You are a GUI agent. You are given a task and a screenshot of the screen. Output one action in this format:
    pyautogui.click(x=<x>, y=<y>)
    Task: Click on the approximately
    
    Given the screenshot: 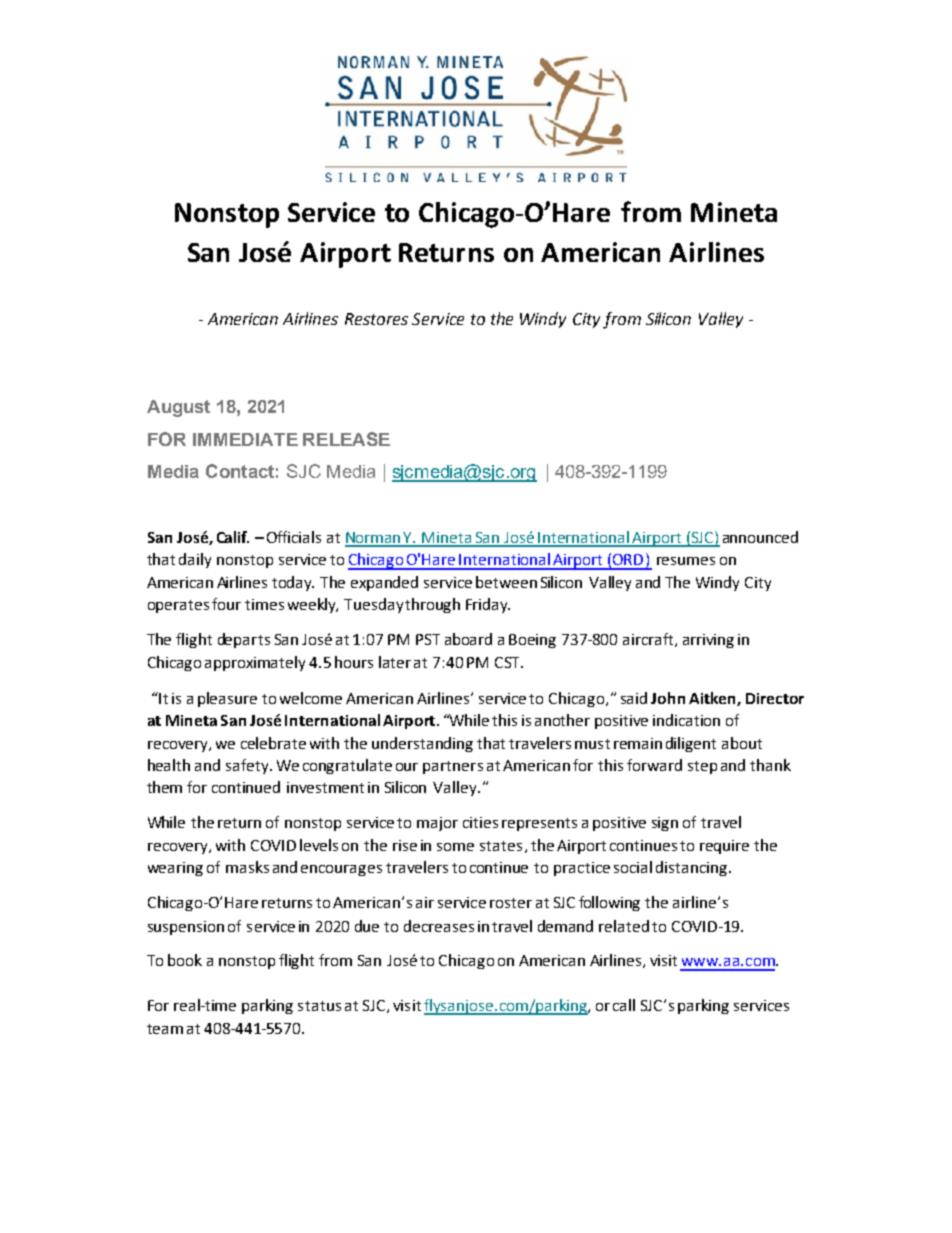 What is the action you would take?
    pyautogui.click(x=255, y=663)
